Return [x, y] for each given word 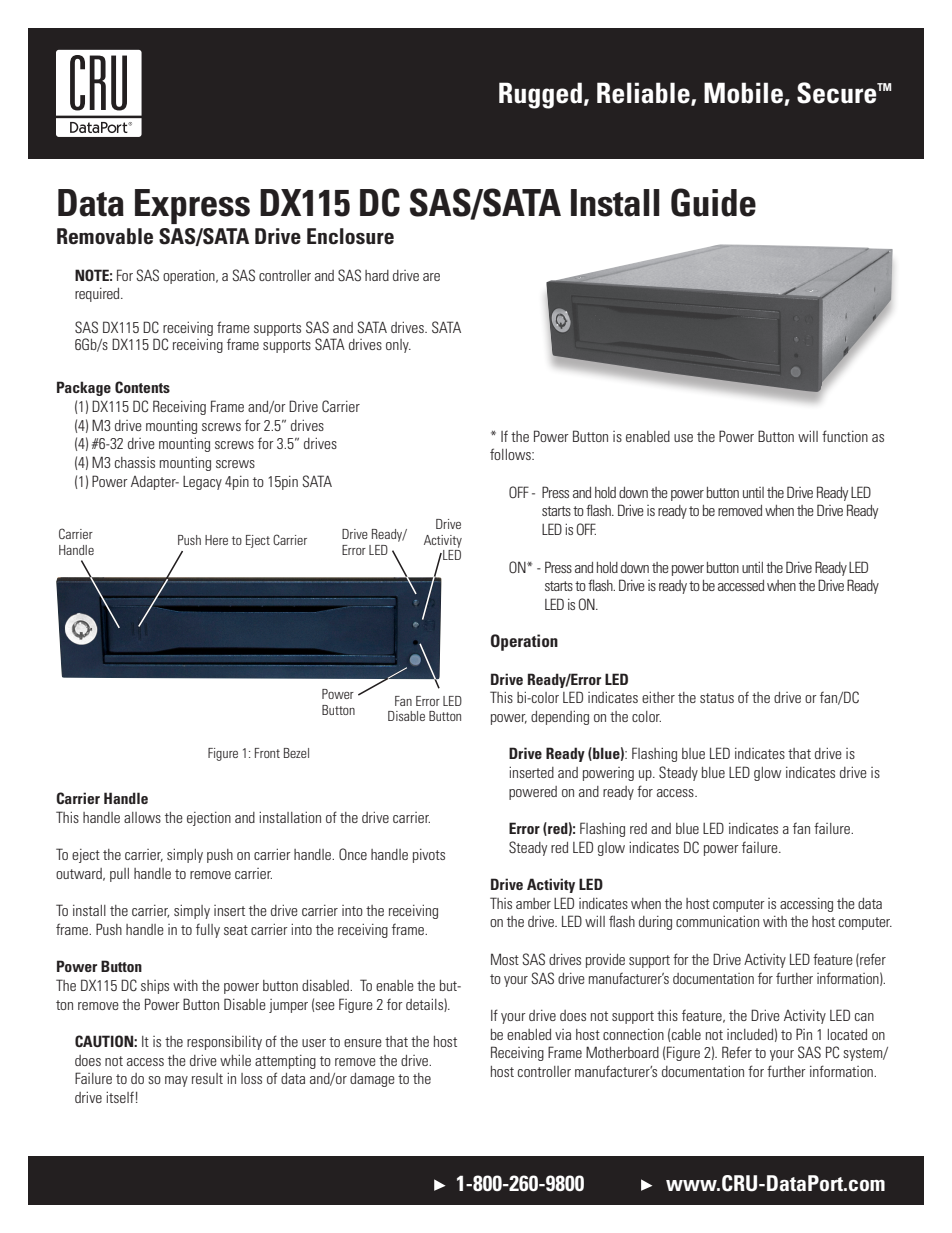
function [845, 436]
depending [560, 718]
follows [511, 454]
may [176, 1081]
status [717, 698]
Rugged [540, 95]
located [847, 1034]
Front [267, 753]
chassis [135, 462]
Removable [105, 236]
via [563, 1034]
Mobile [744, 94]
